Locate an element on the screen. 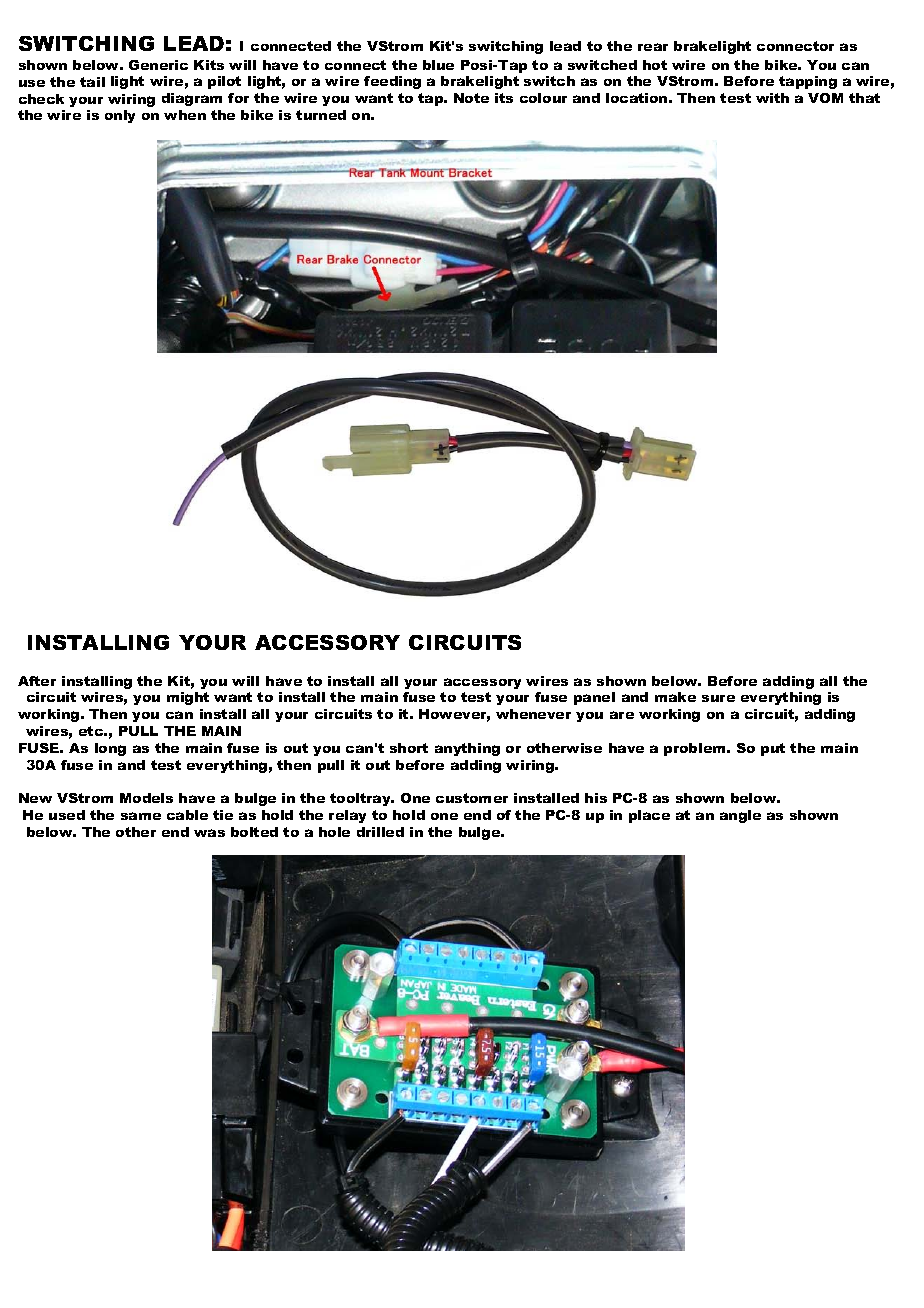 Image resolution: width=924 pixels, height=1308 pixels. customer is located at coordinates (472, 798).
